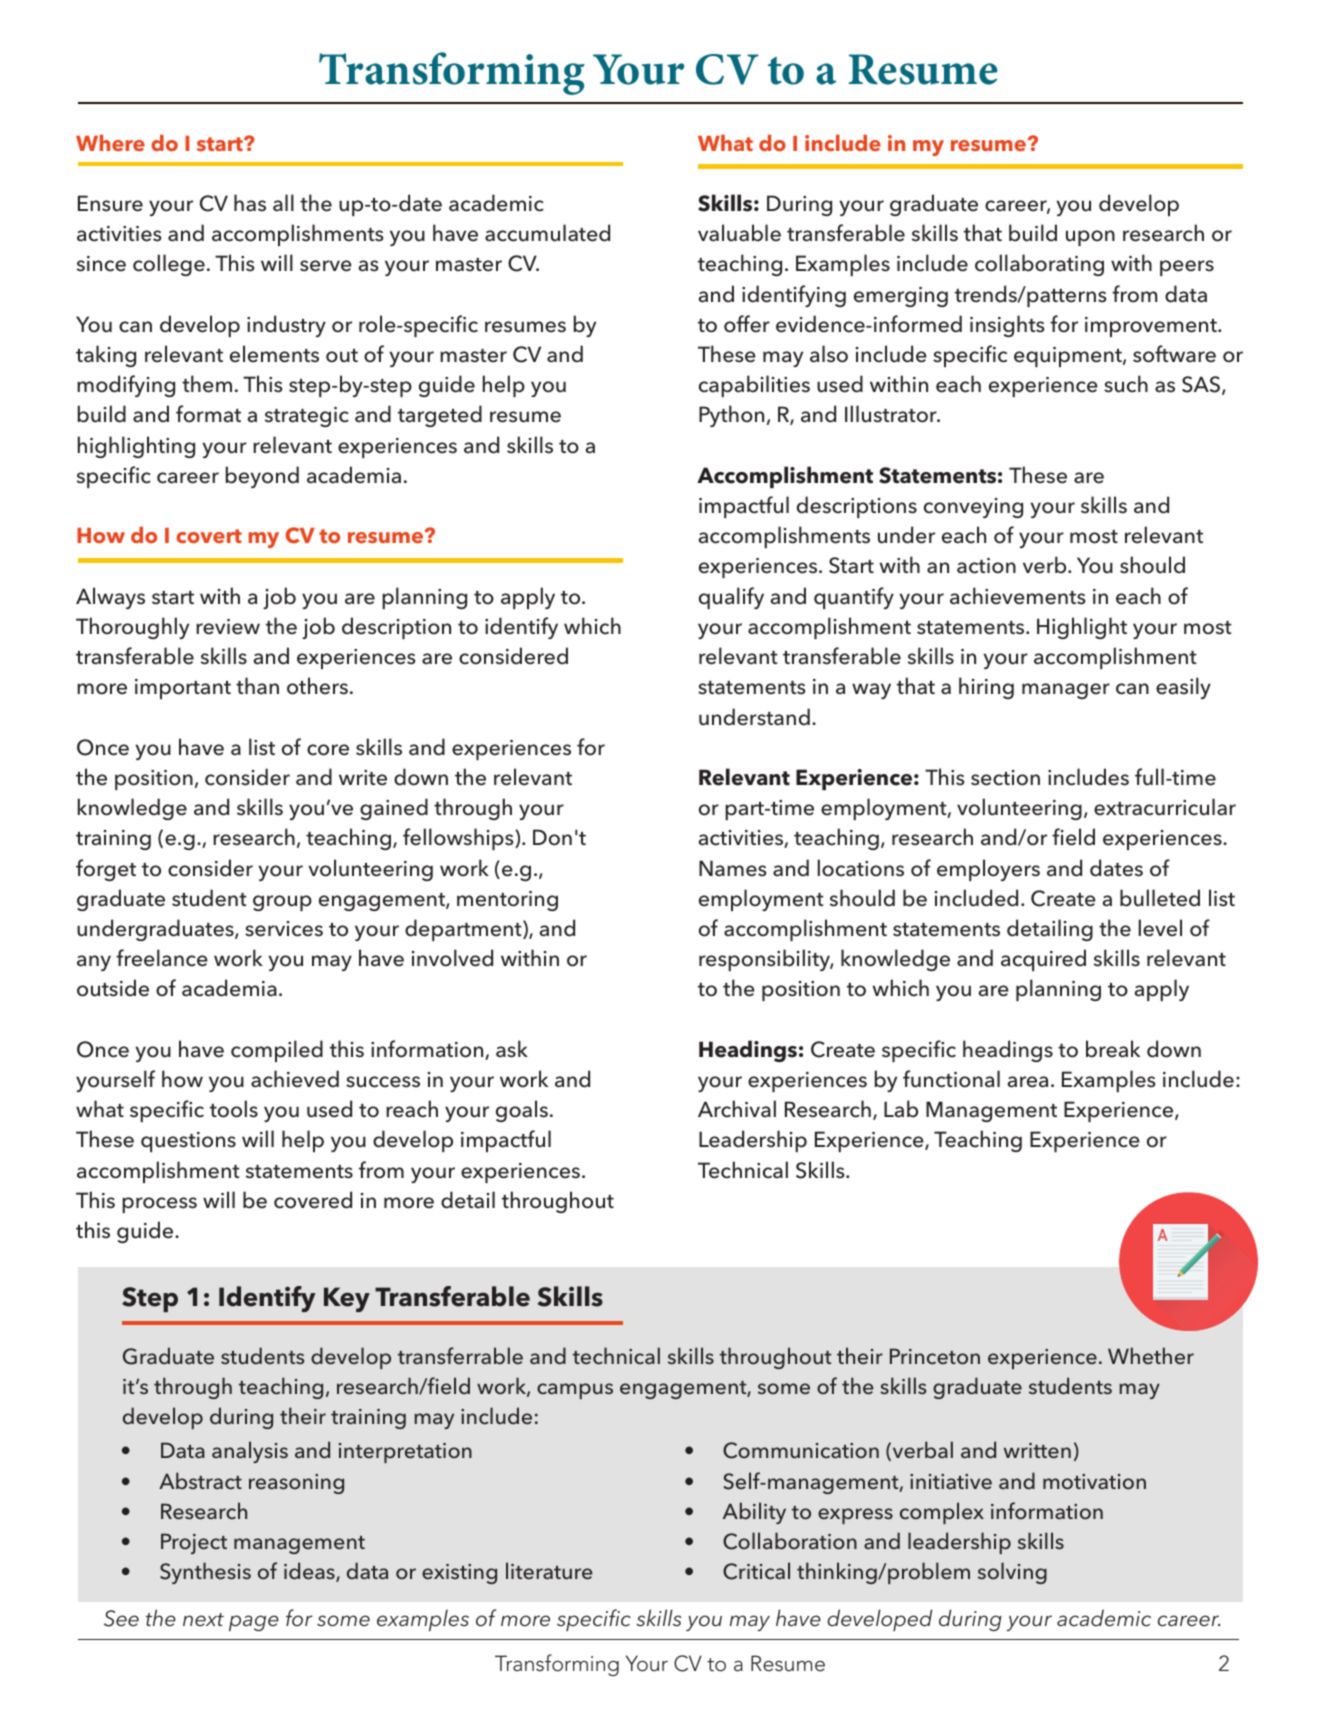  Describe the element at coordinates (282, 903) in the screenshot. I see `group` at that location.
